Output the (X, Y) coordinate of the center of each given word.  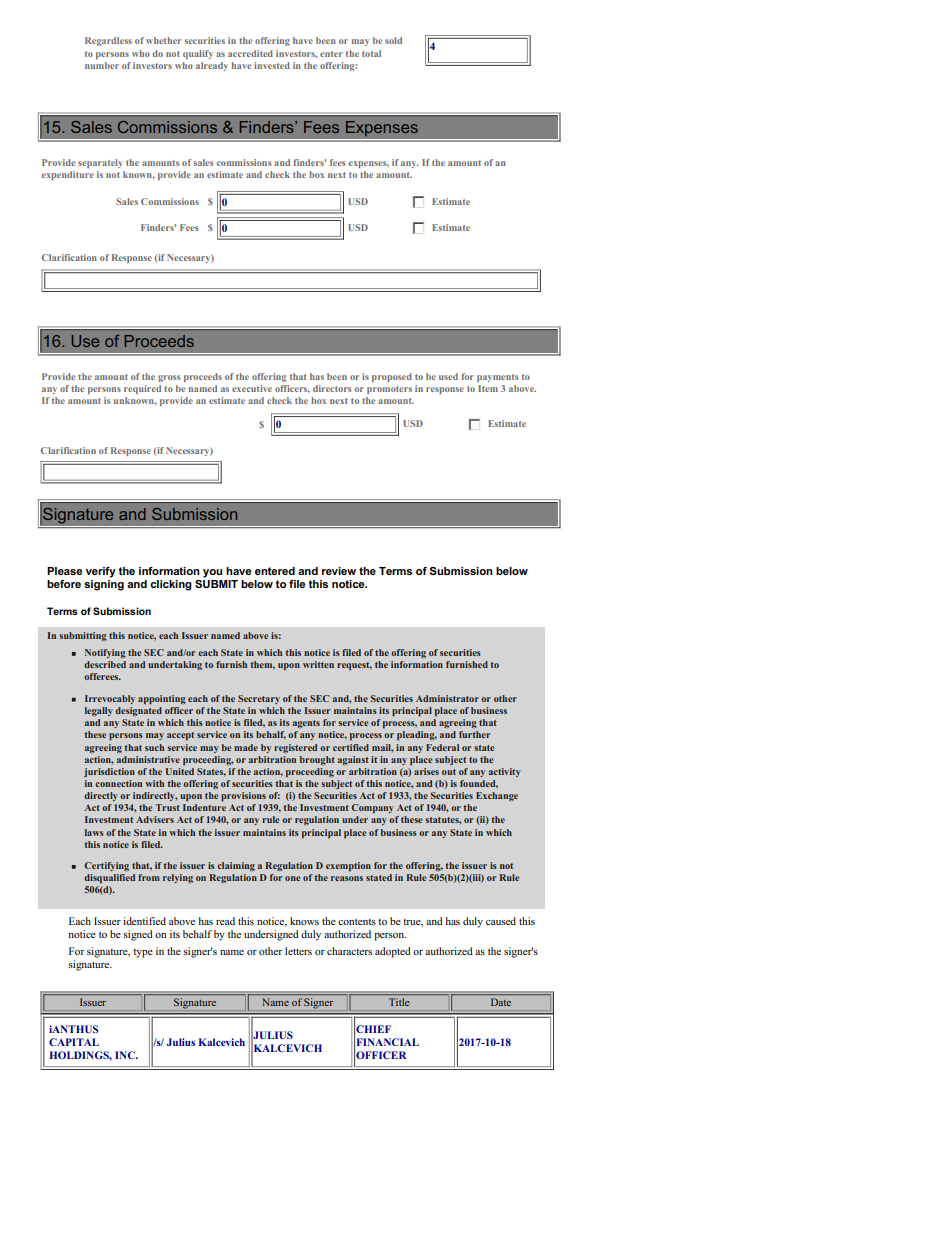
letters (298, 951)
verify (101, 572)
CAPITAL (74, 1042)
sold (393, 40)
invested (272, 65)
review (339, 571)
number (102, 65)
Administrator (447, 698)
